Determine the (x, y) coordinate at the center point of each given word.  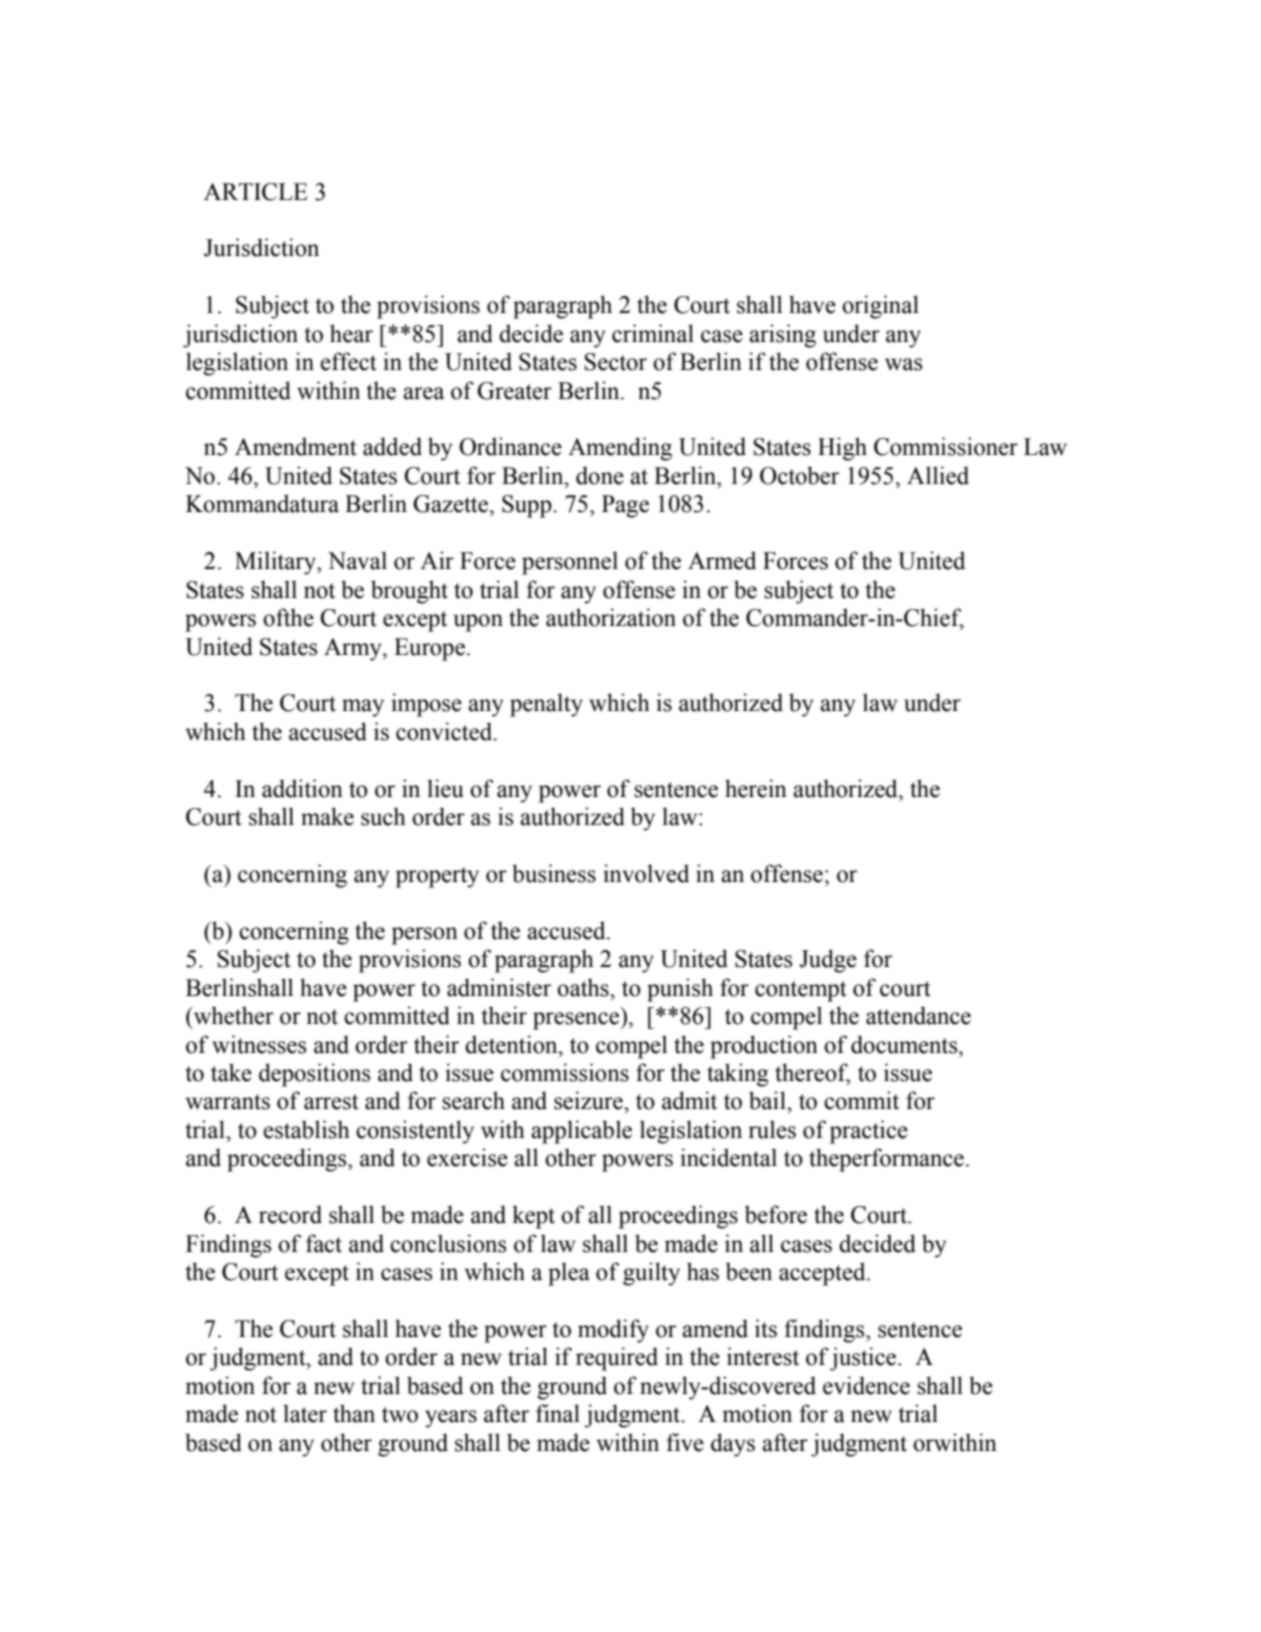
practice (869, 1132)
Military (276, 563)
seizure (589, 1100)
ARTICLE (256, 192)
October (799, 475)
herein (756, 788)
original (880, 307)
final (558, 1413)
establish (306, 1129)
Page (625, 506)
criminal (653, 333)
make (327, 816)
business (554, 873)
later (305, 1413)
